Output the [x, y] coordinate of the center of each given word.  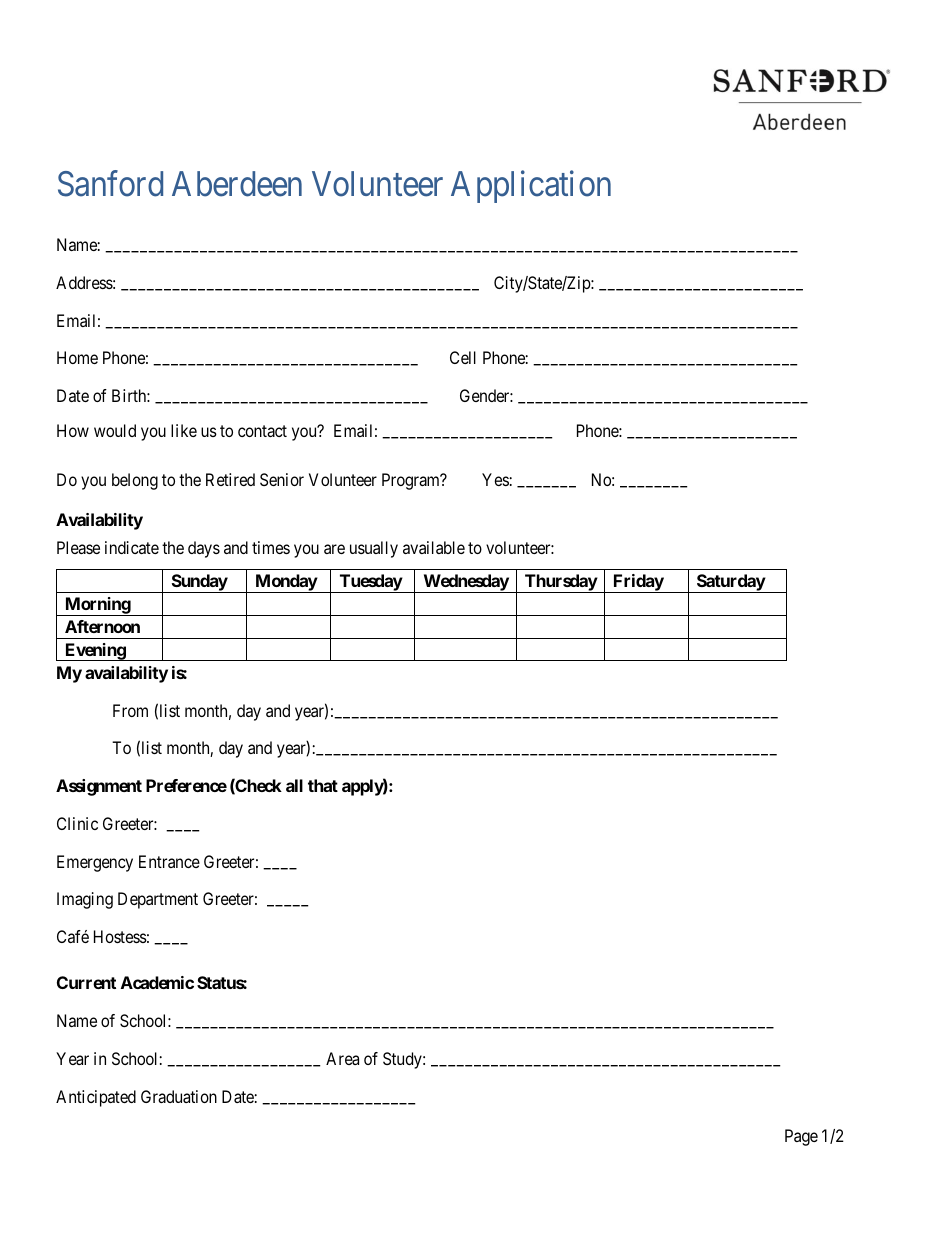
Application [531, 186]
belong [135, 481]
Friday [638, 583]
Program [412, 481]
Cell [463, 357]
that [323, 785]
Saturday [730, 583]
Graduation [179, 1096]
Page [801, 1137]
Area [342, 1058]
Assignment [99, 787]
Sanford [110, 183]
